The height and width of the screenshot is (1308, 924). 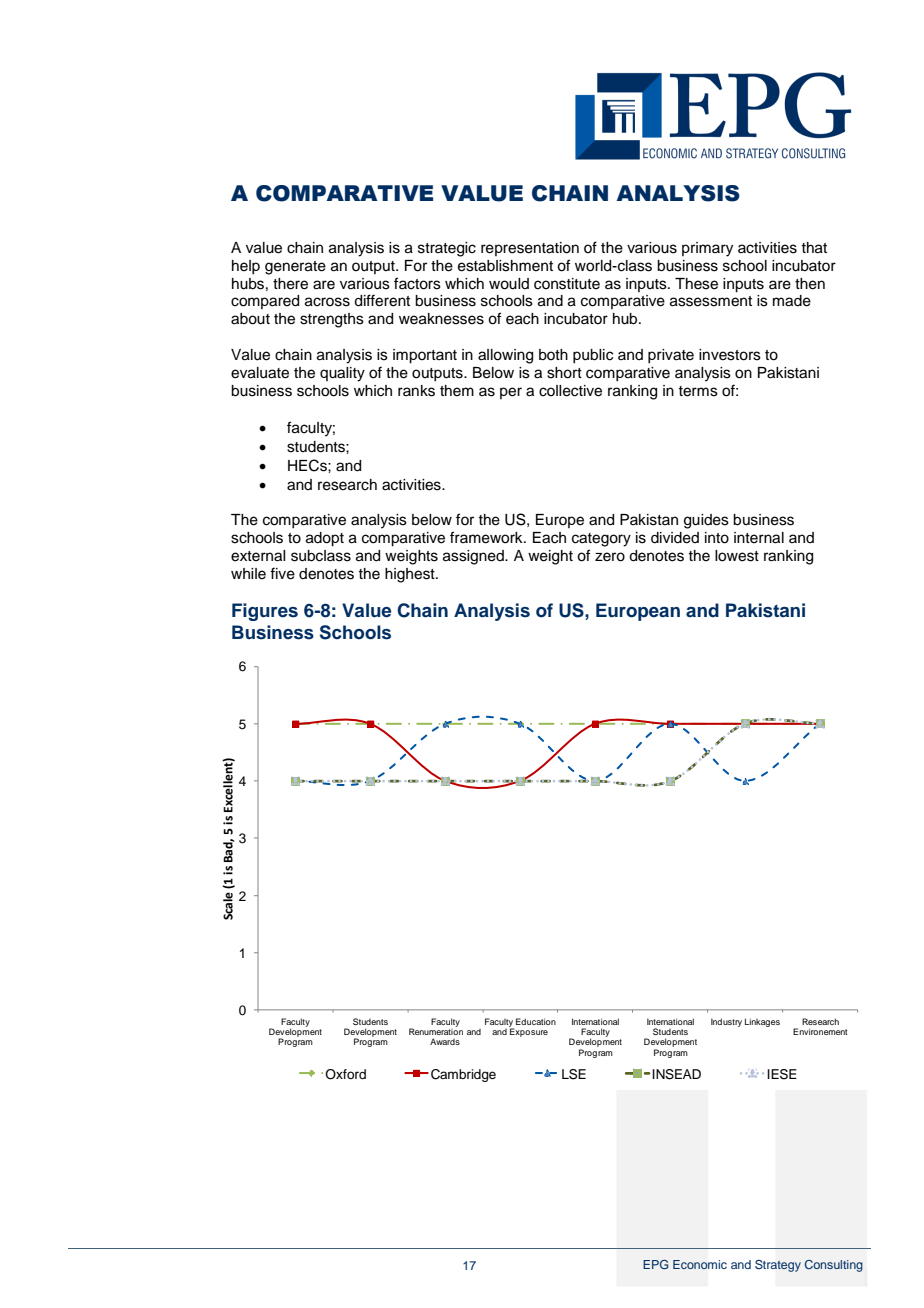 I want to click on highest, so click(x=411, y=575).
